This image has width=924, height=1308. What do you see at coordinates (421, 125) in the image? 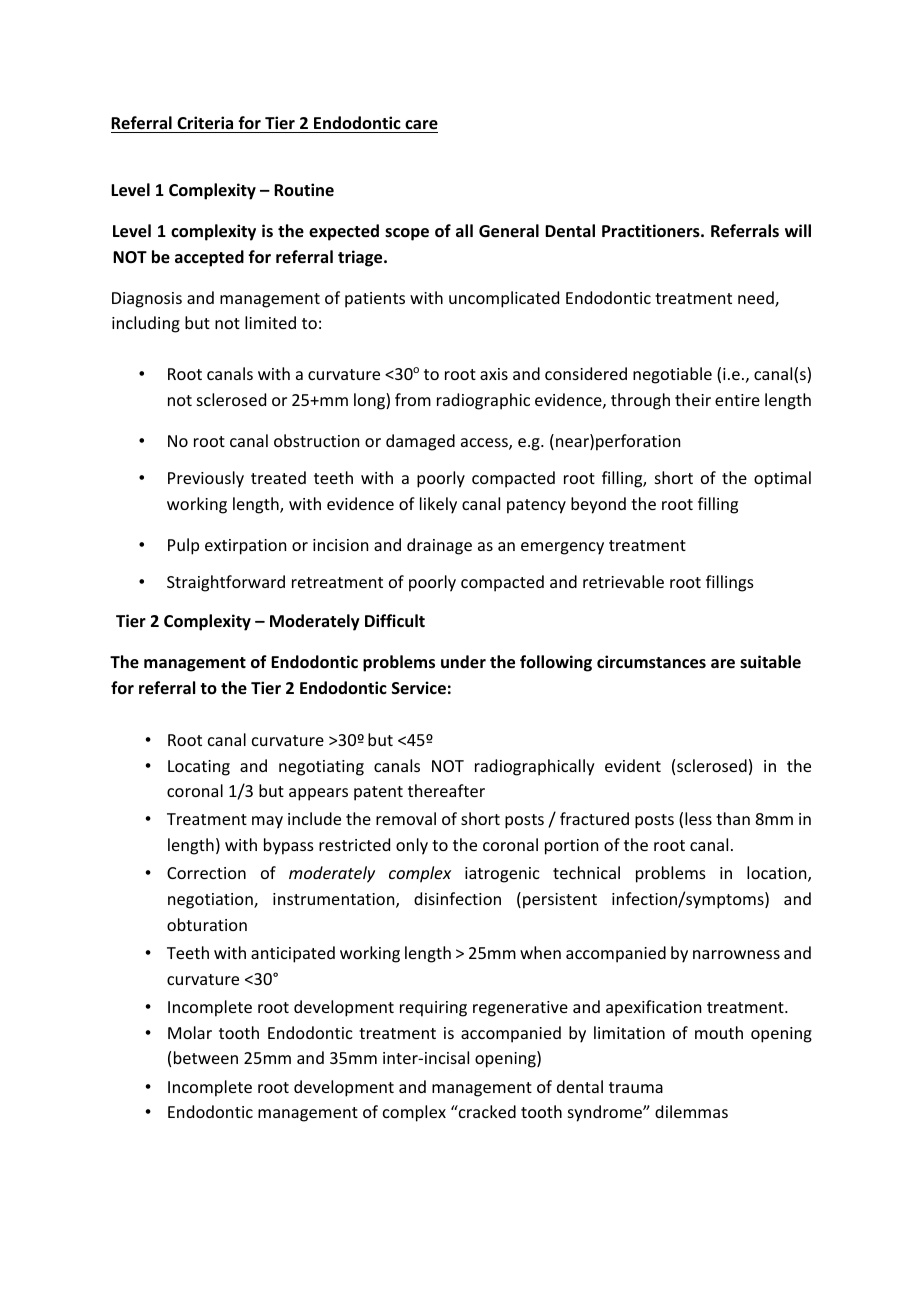
I see `care` at bounding box center [421, 125].
